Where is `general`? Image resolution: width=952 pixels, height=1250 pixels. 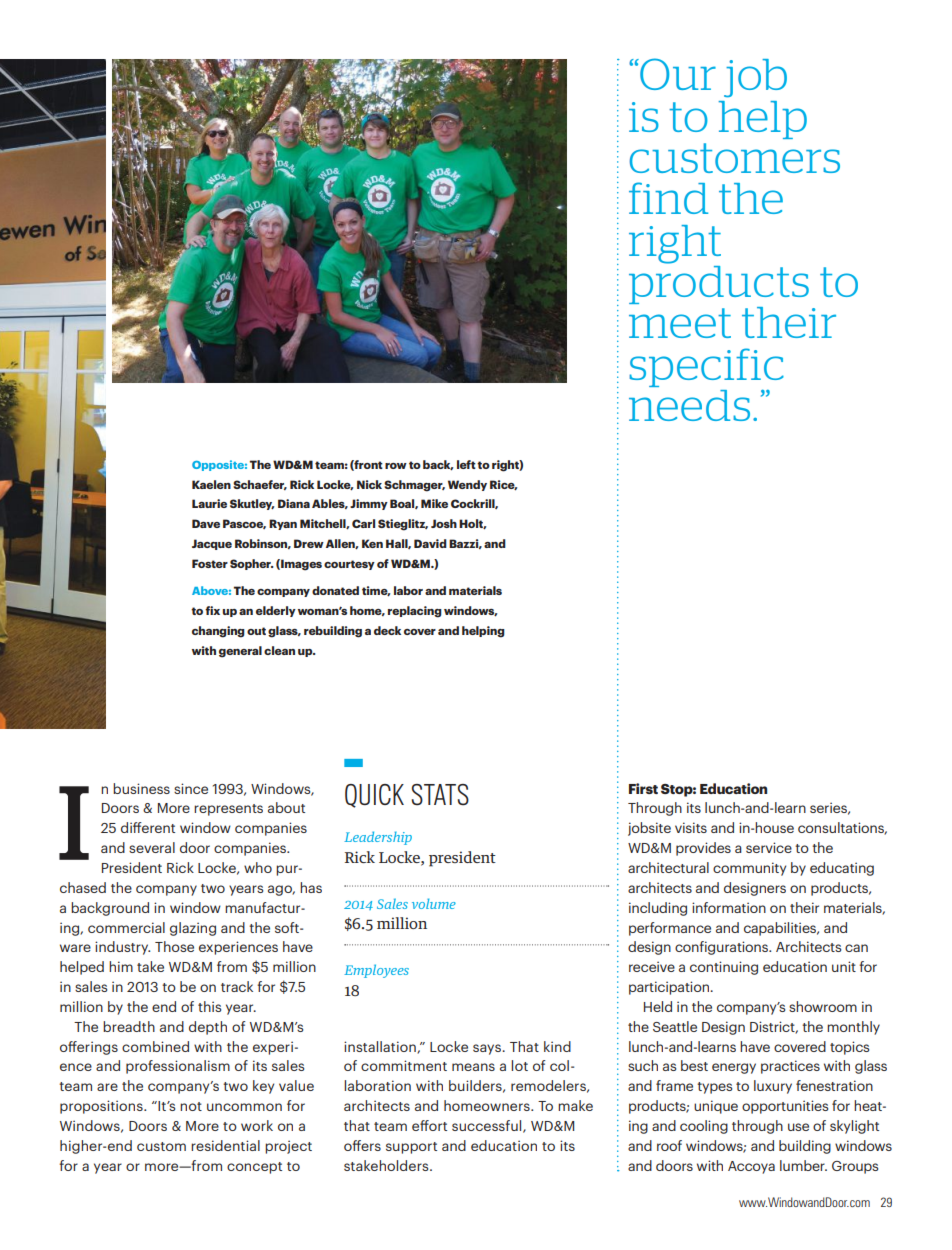
general is located at coordinates (240, 652).
